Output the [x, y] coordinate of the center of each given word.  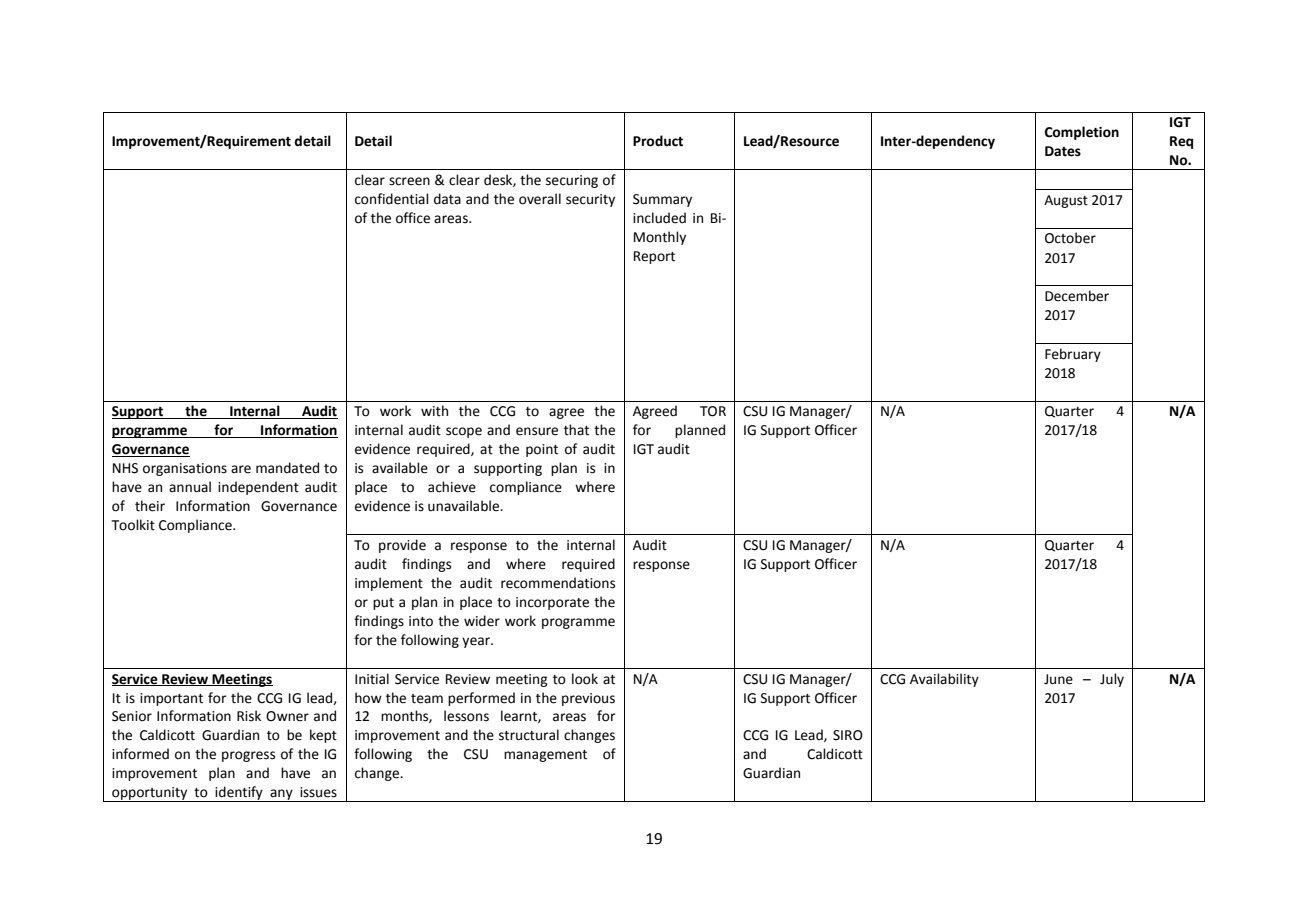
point [542, 450]
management [545, 756]
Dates [1063, 151]
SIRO [848, 735]
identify [239, 794]
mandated [287, 468]
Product [658, 141]
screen [409, 181]
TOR [713, 411]
